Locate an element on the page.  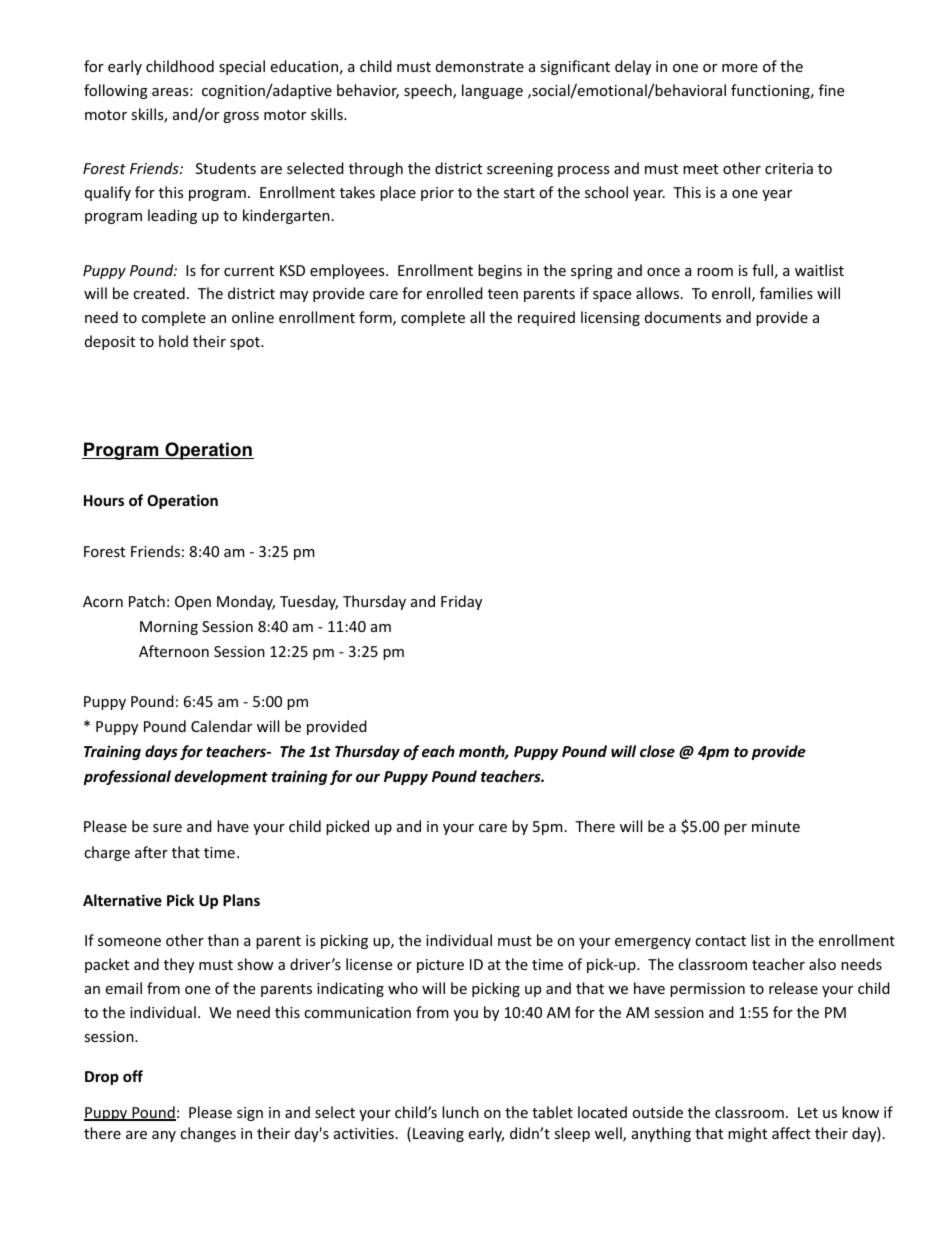
changes is located at coordinates (208, 1134).
